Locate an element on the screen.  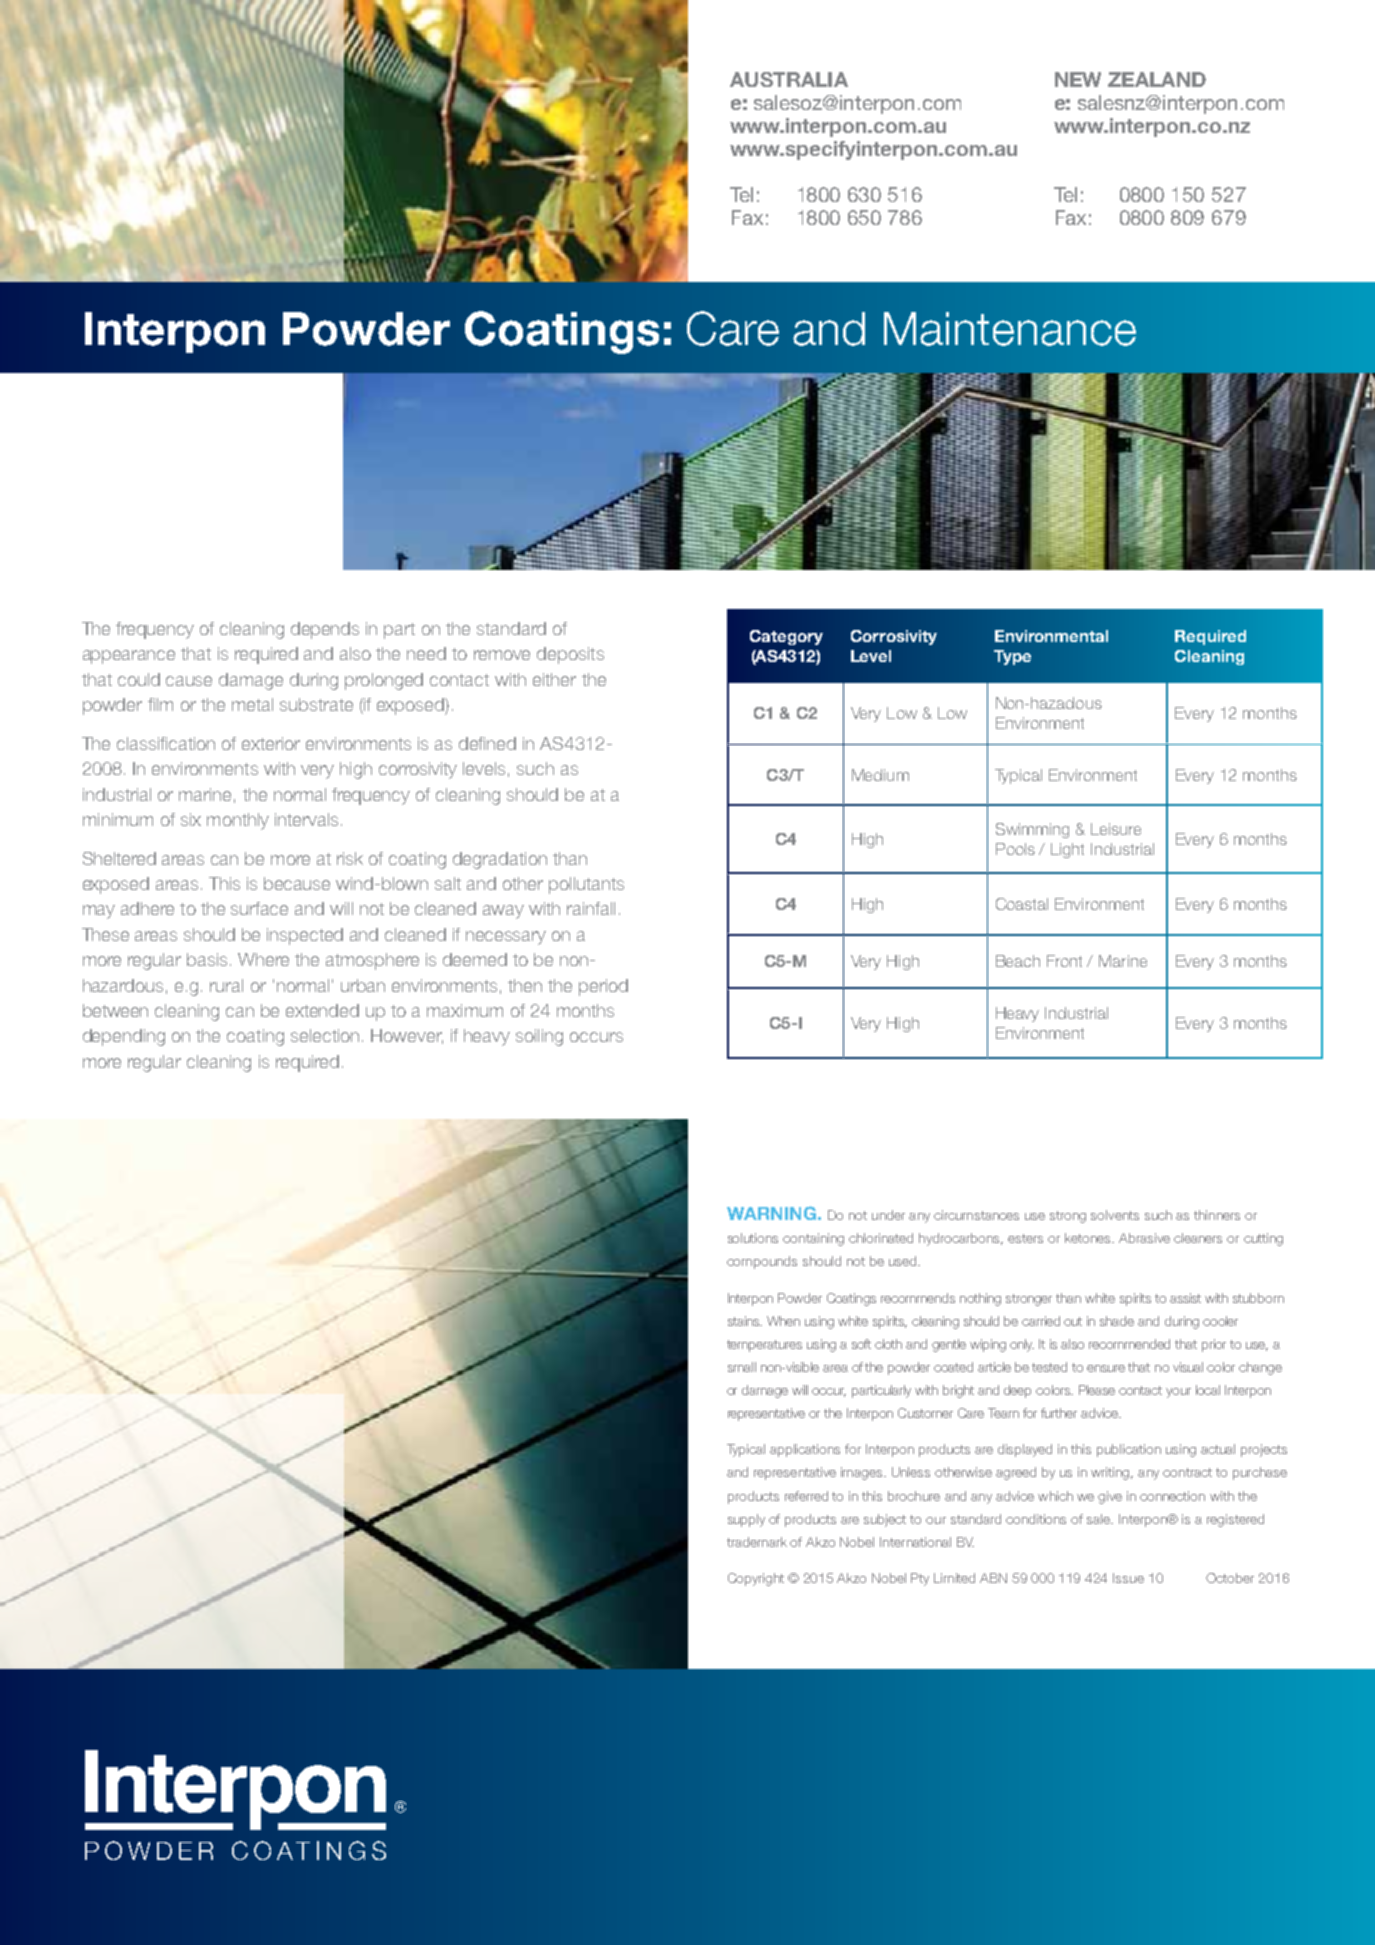
ZEALAND is located at coordinates (1157, 79).
